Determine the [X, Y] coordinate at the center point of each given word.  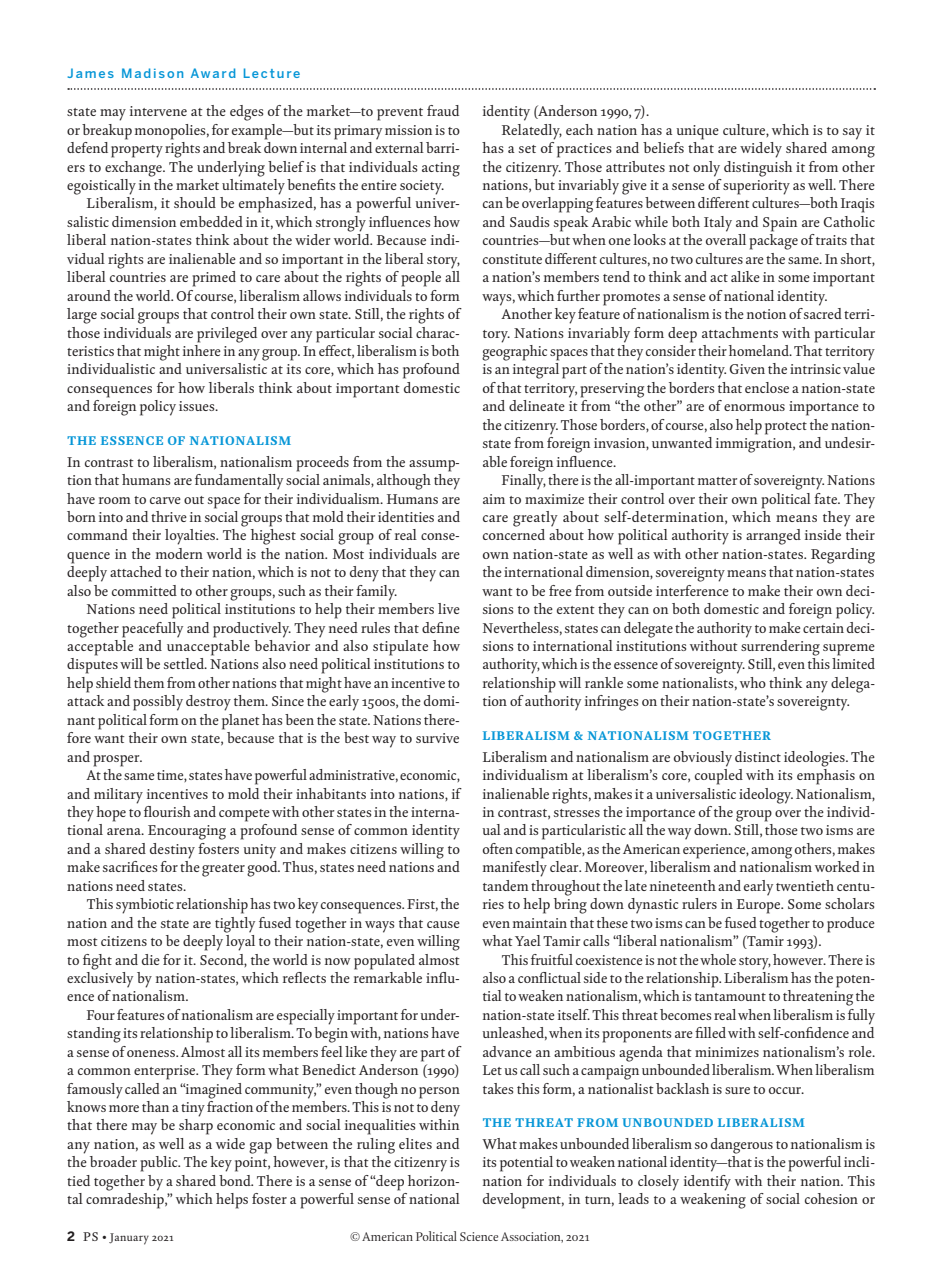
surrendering [780, 646]
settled [185, 663]
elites [415, 1143]
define [441, 627]
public [160, 1164]
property [137, 151]
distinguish [758, 169]
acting [441, 169]
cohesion [831, 1198]
